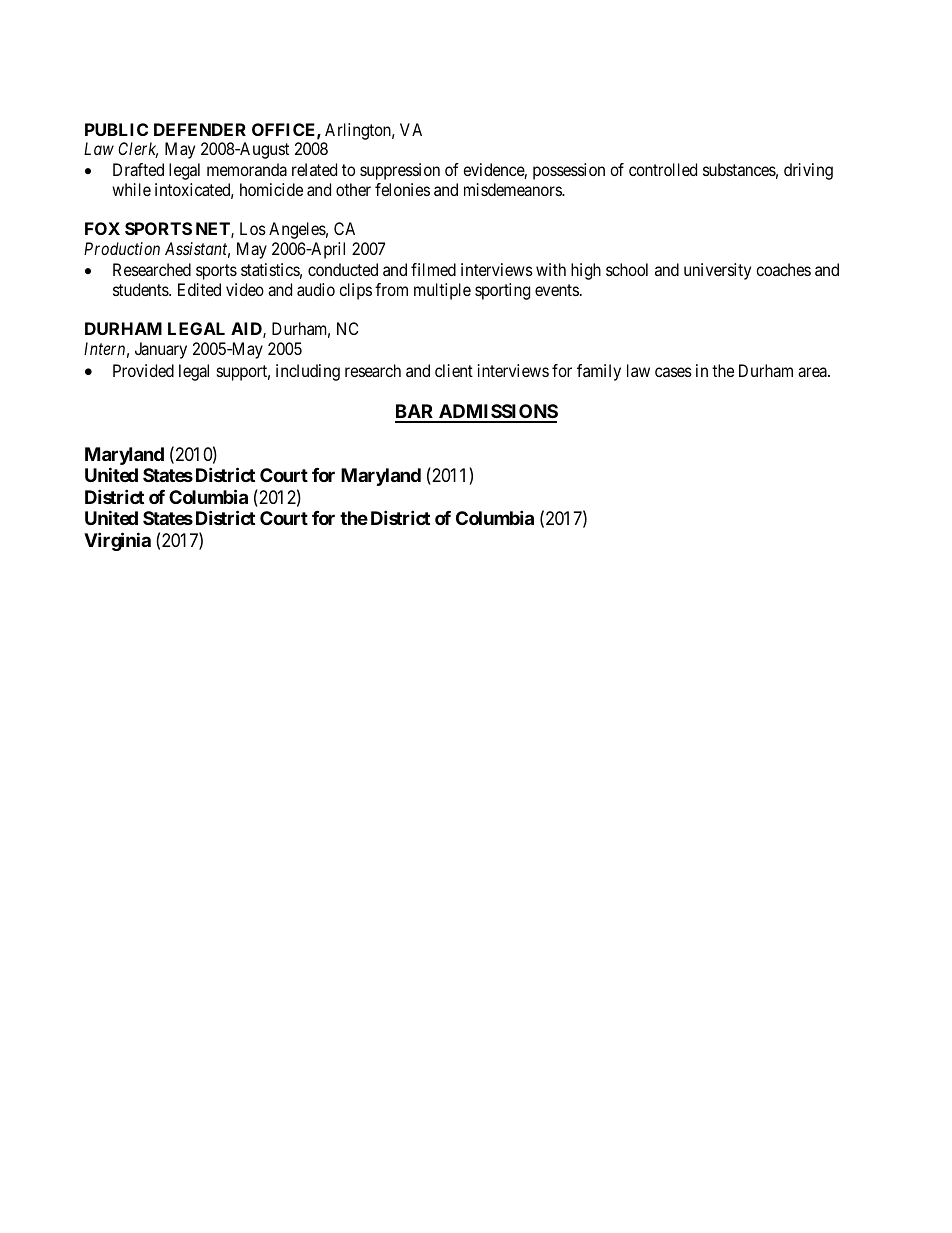 The image size is (952, 1233). I want to click on ADMISSIONS, so click(497, 413).
